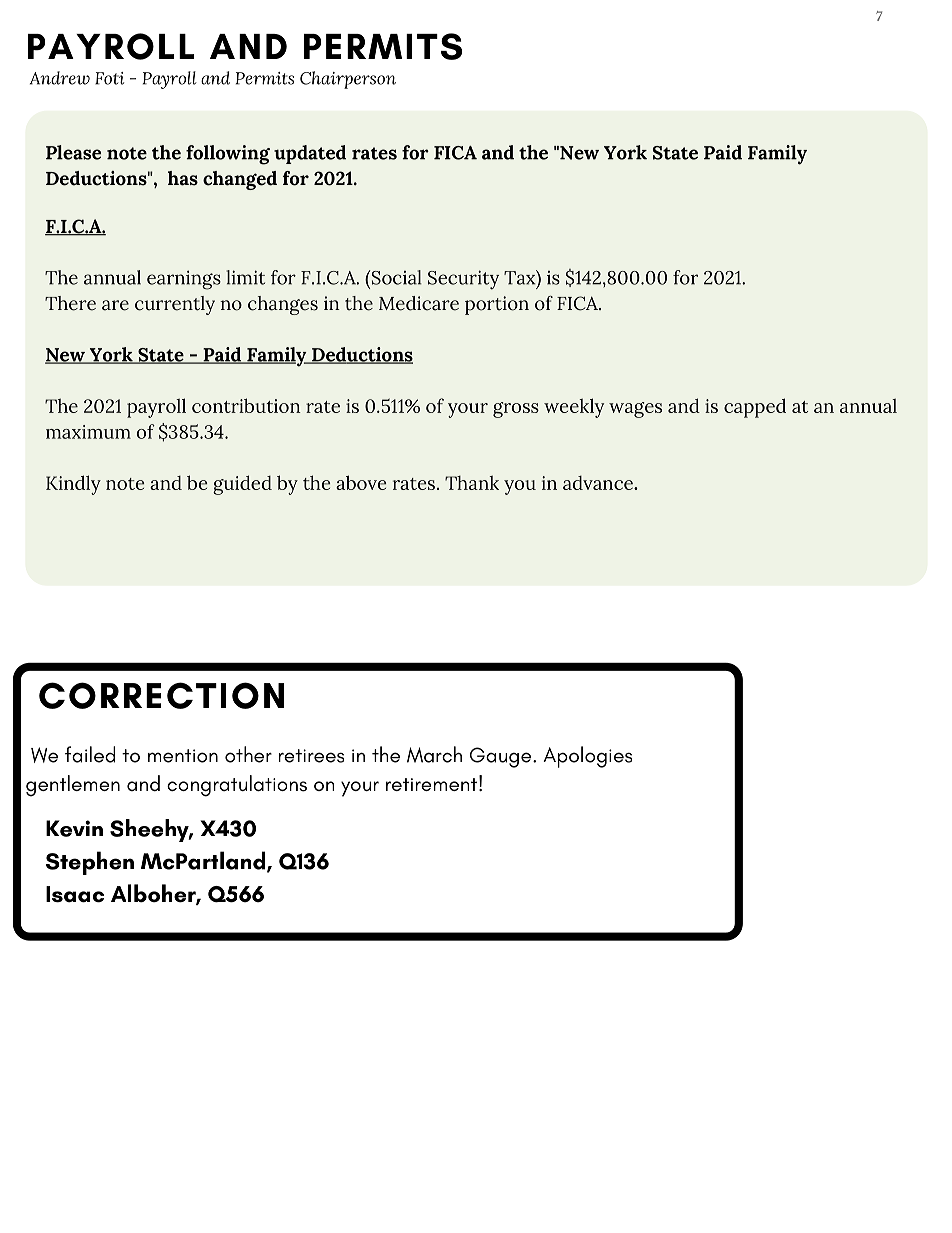 The height and width of the page is (1233, 952). Describe the element at coordinates (348, 80) in the page. I see `Chairperson` at that location.
